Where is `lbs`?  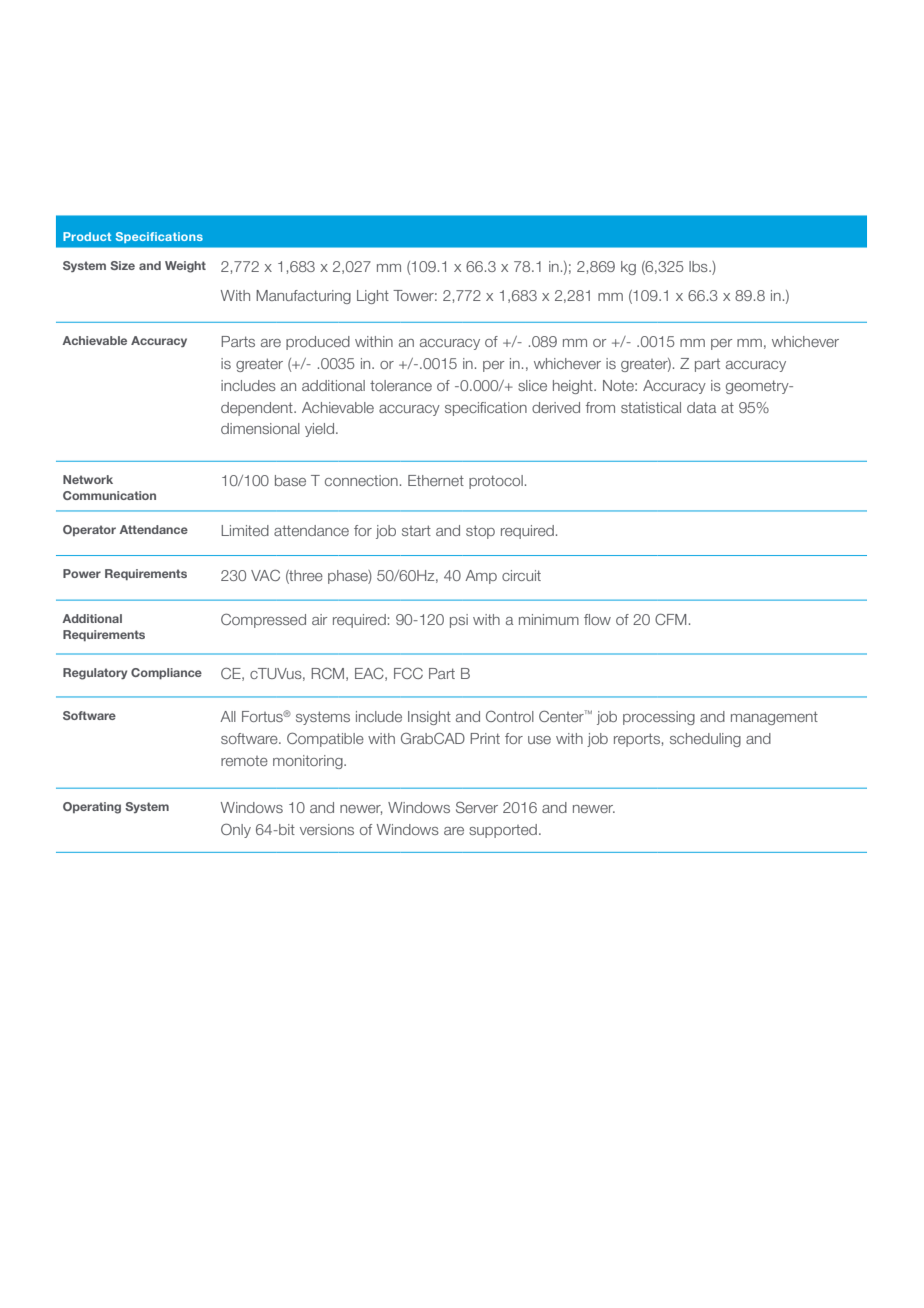
lbs is located at coordinates (699, 266).
